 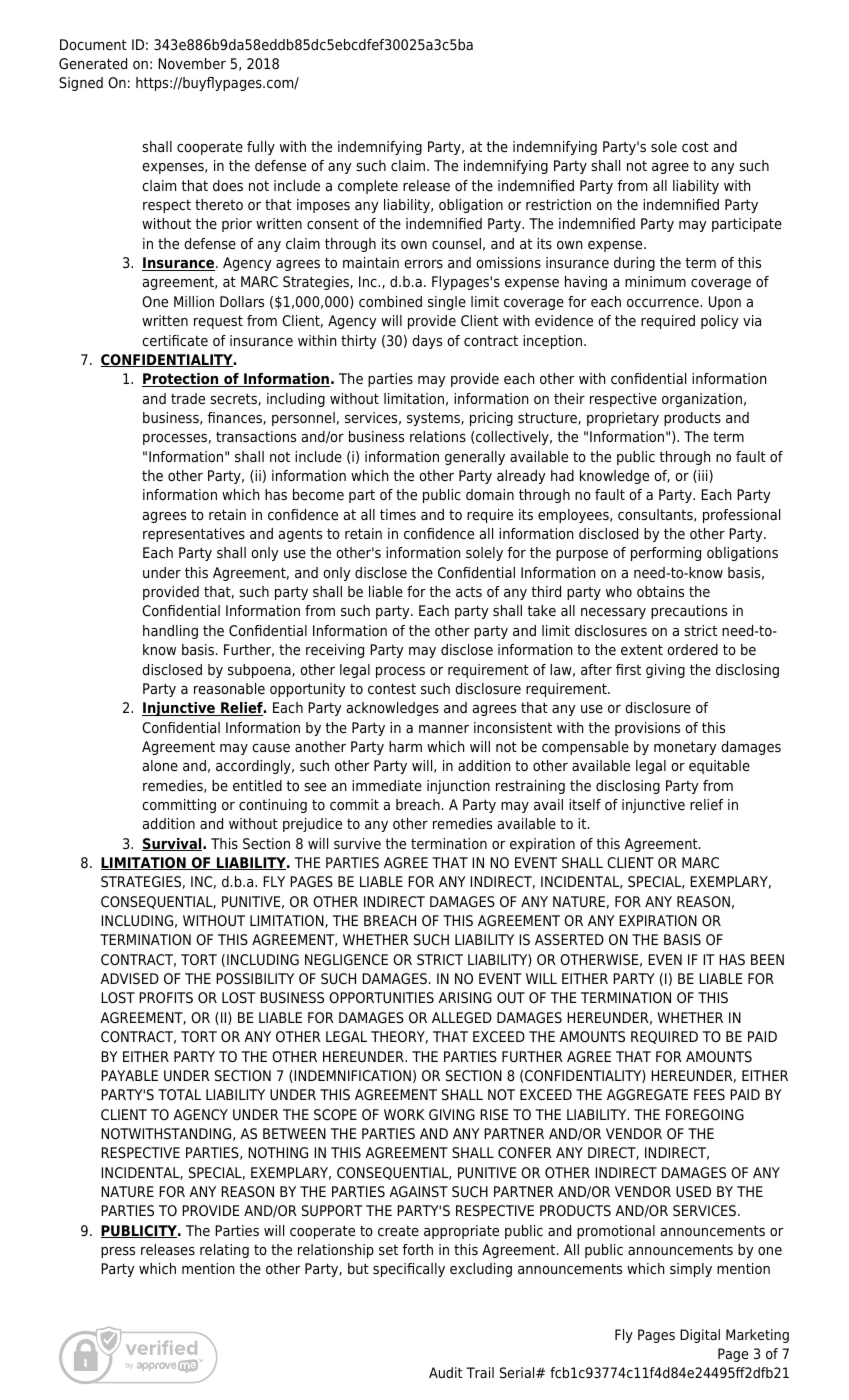 What do you see at coordinates (685, 748) in the screenshot?
I see `monetary` at bounding box center [685, 748].
